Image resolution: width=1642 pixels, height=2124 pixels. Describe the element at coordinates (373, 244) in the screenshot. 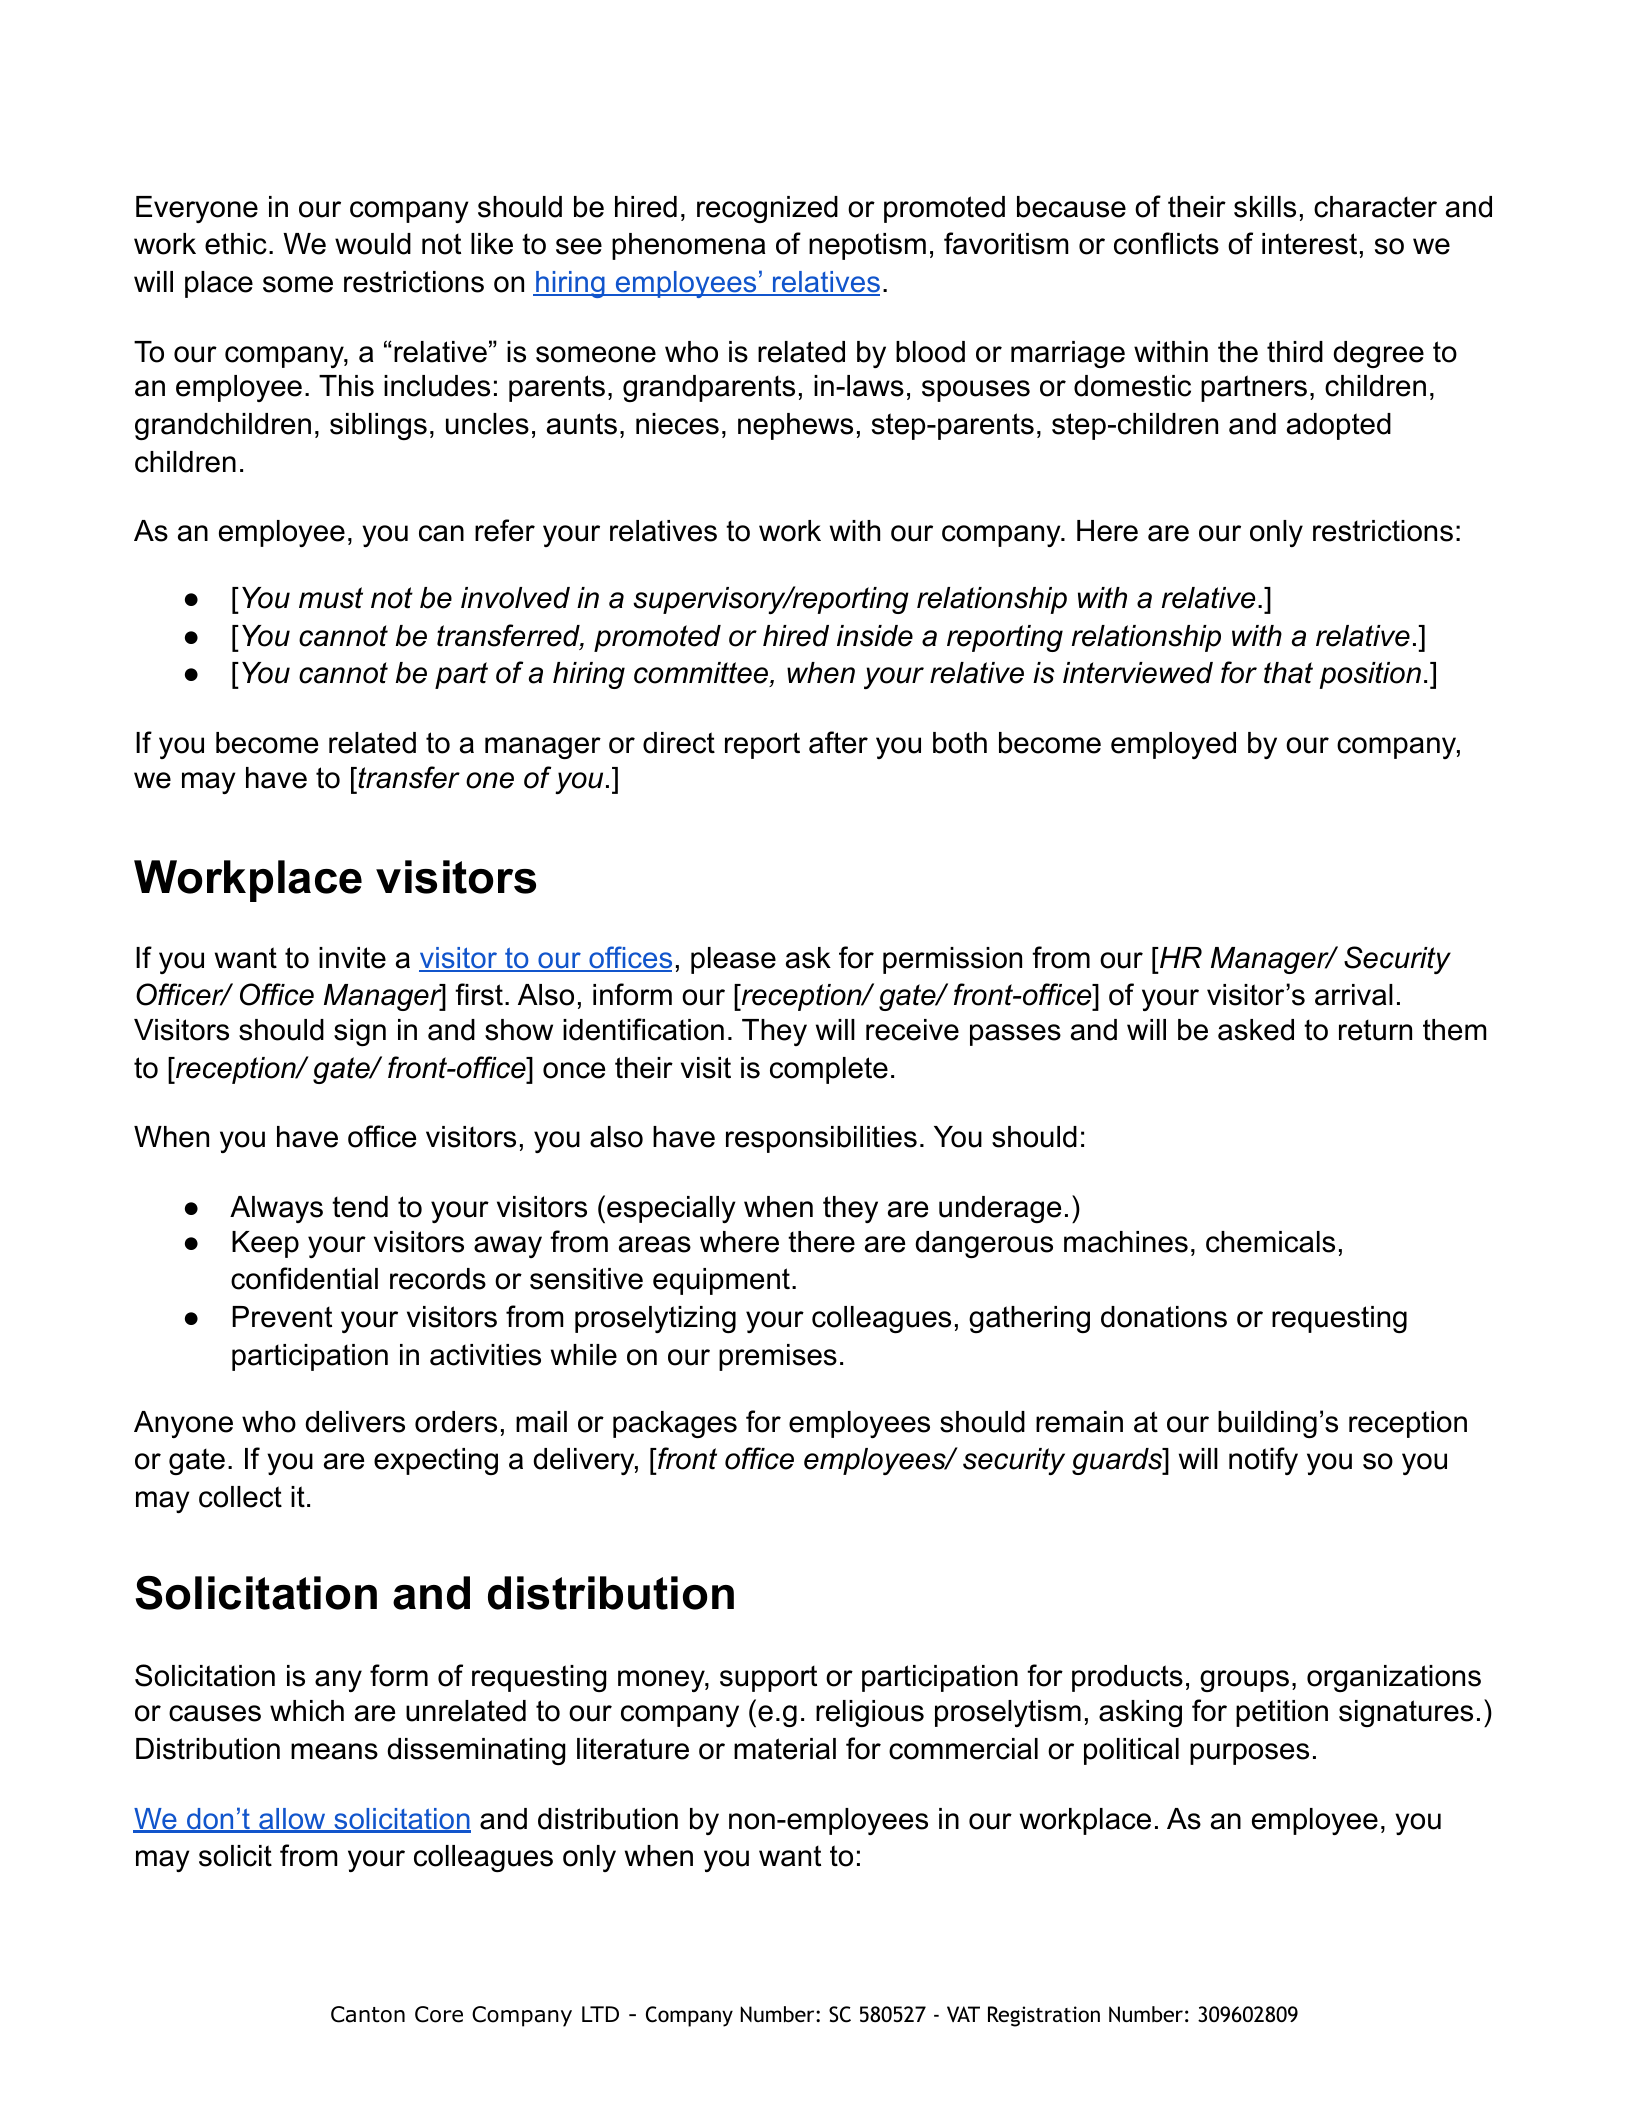

I see `would` at that location.
